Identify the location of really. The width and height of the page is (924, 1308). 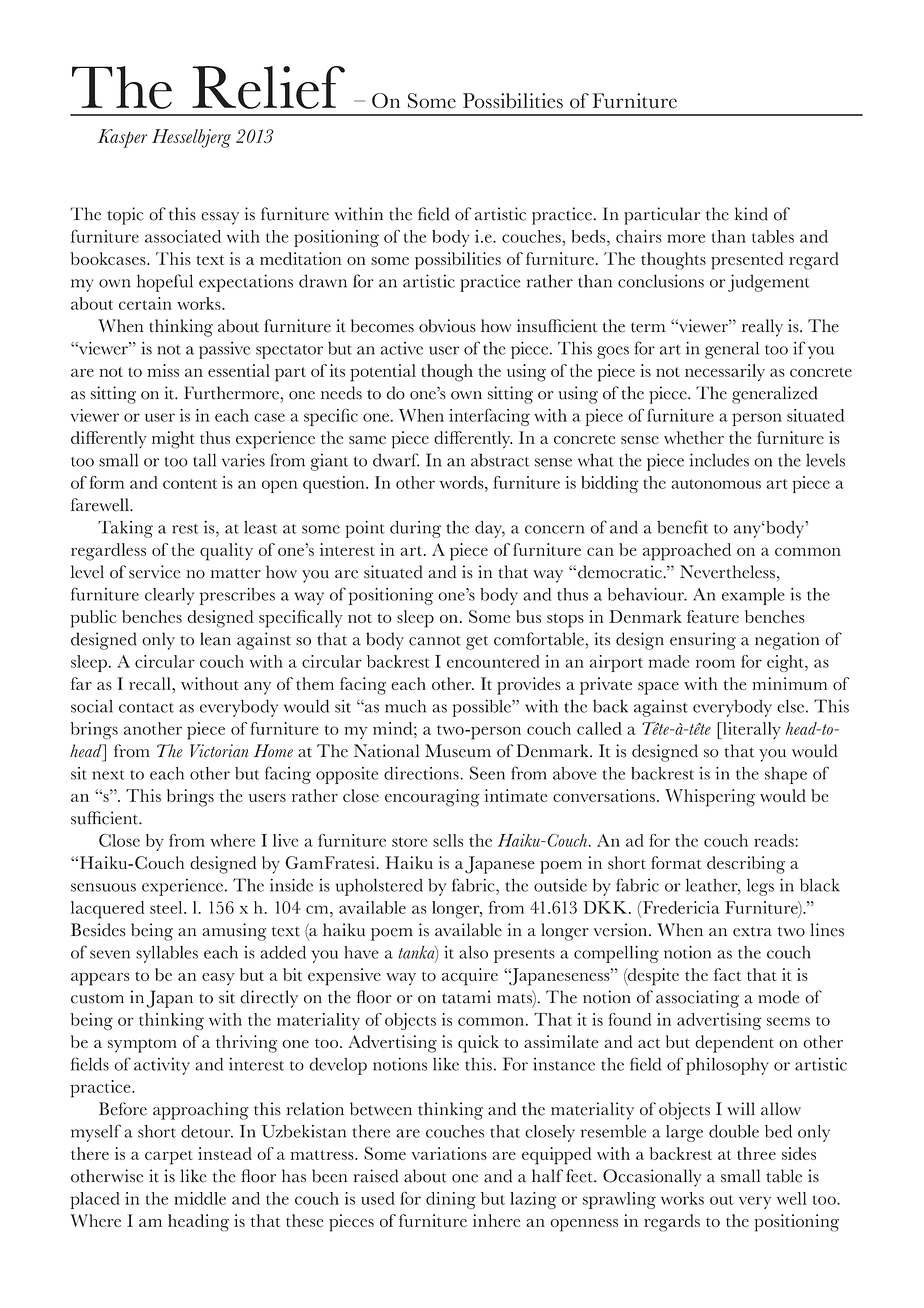
(762, 328).
